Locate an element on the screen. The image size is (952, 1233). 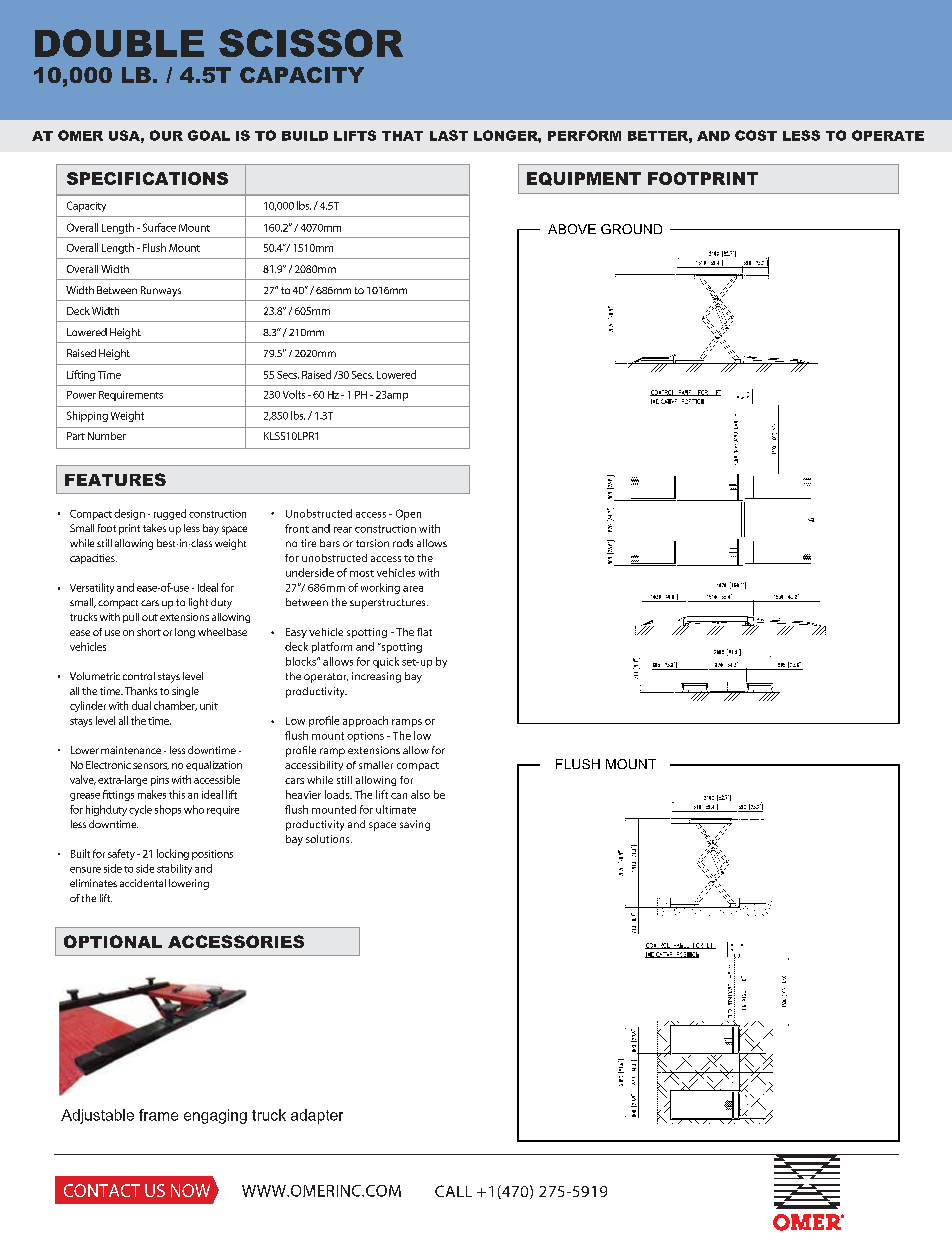
saving is located at coordinates (415, 825).
